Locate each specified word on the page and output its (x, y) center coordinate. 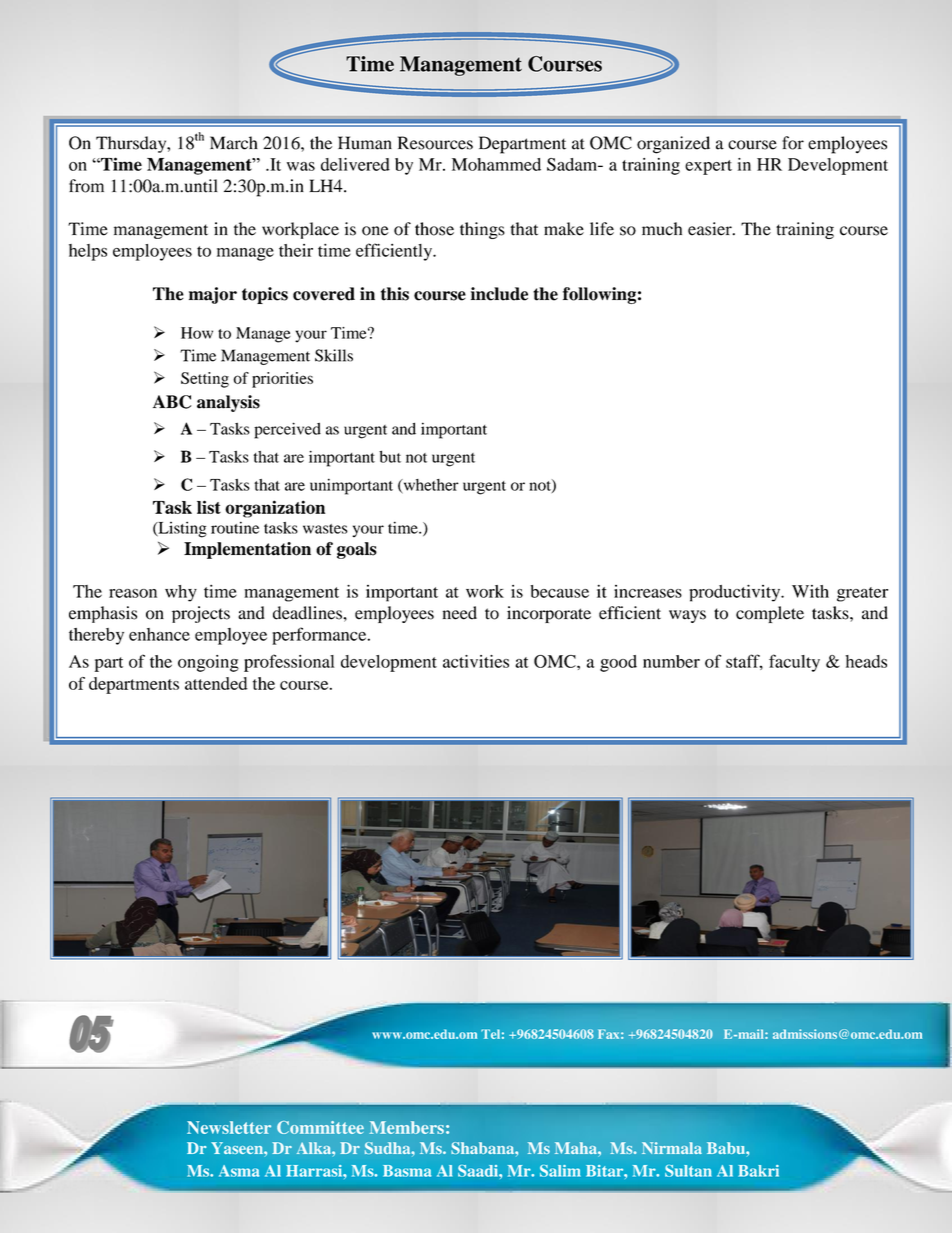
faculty (794, 663)
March (234, 143)
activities (476, 661)
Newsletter (229, 1127)
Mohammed (496, 164)
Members (406, 1127)
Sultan (688, 1171)
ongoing (208, 663)
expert (708, 167)
